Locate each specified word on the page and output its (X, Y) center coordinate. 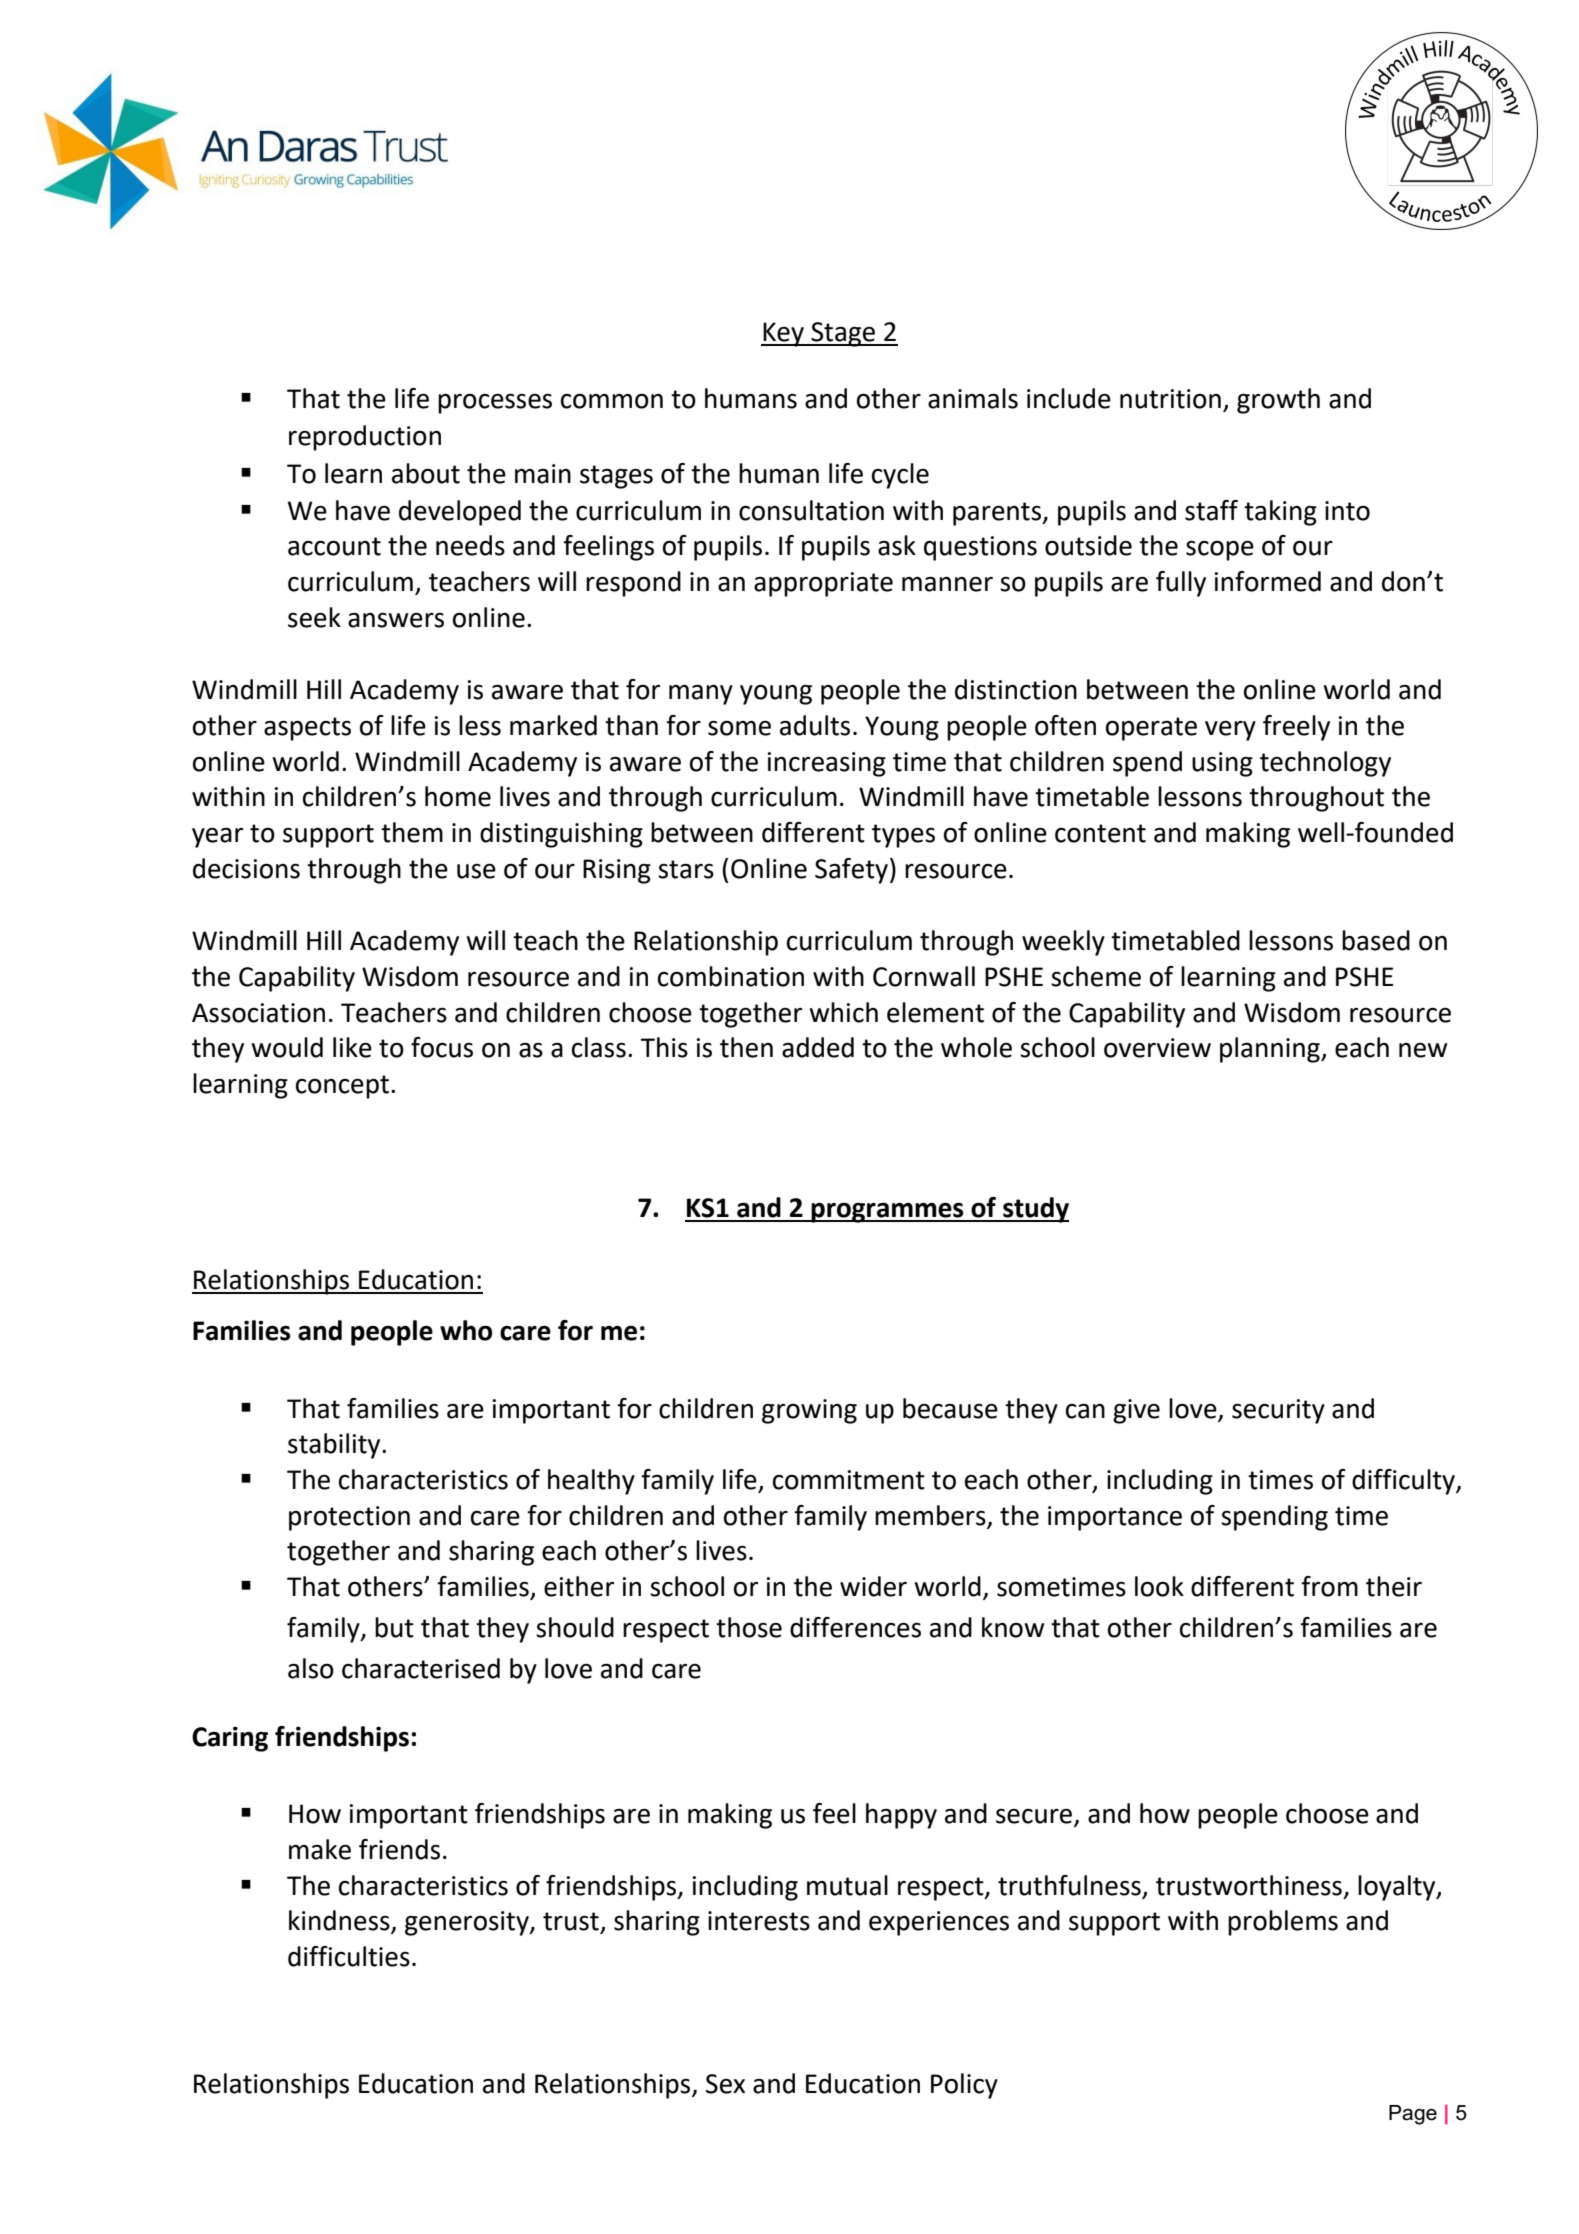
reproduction (365, 438)
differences (855, 1627)
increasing (827, 764)
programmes (887, 1213)
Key (783, 334)
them (412, 832)
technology (1325, 764)
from (1329, 1586)
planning (1271, 1050)
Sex (725, 2084)
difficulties (349, 1956)
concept (342, 1087)
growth (1278, 401)
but (394, 1627)
